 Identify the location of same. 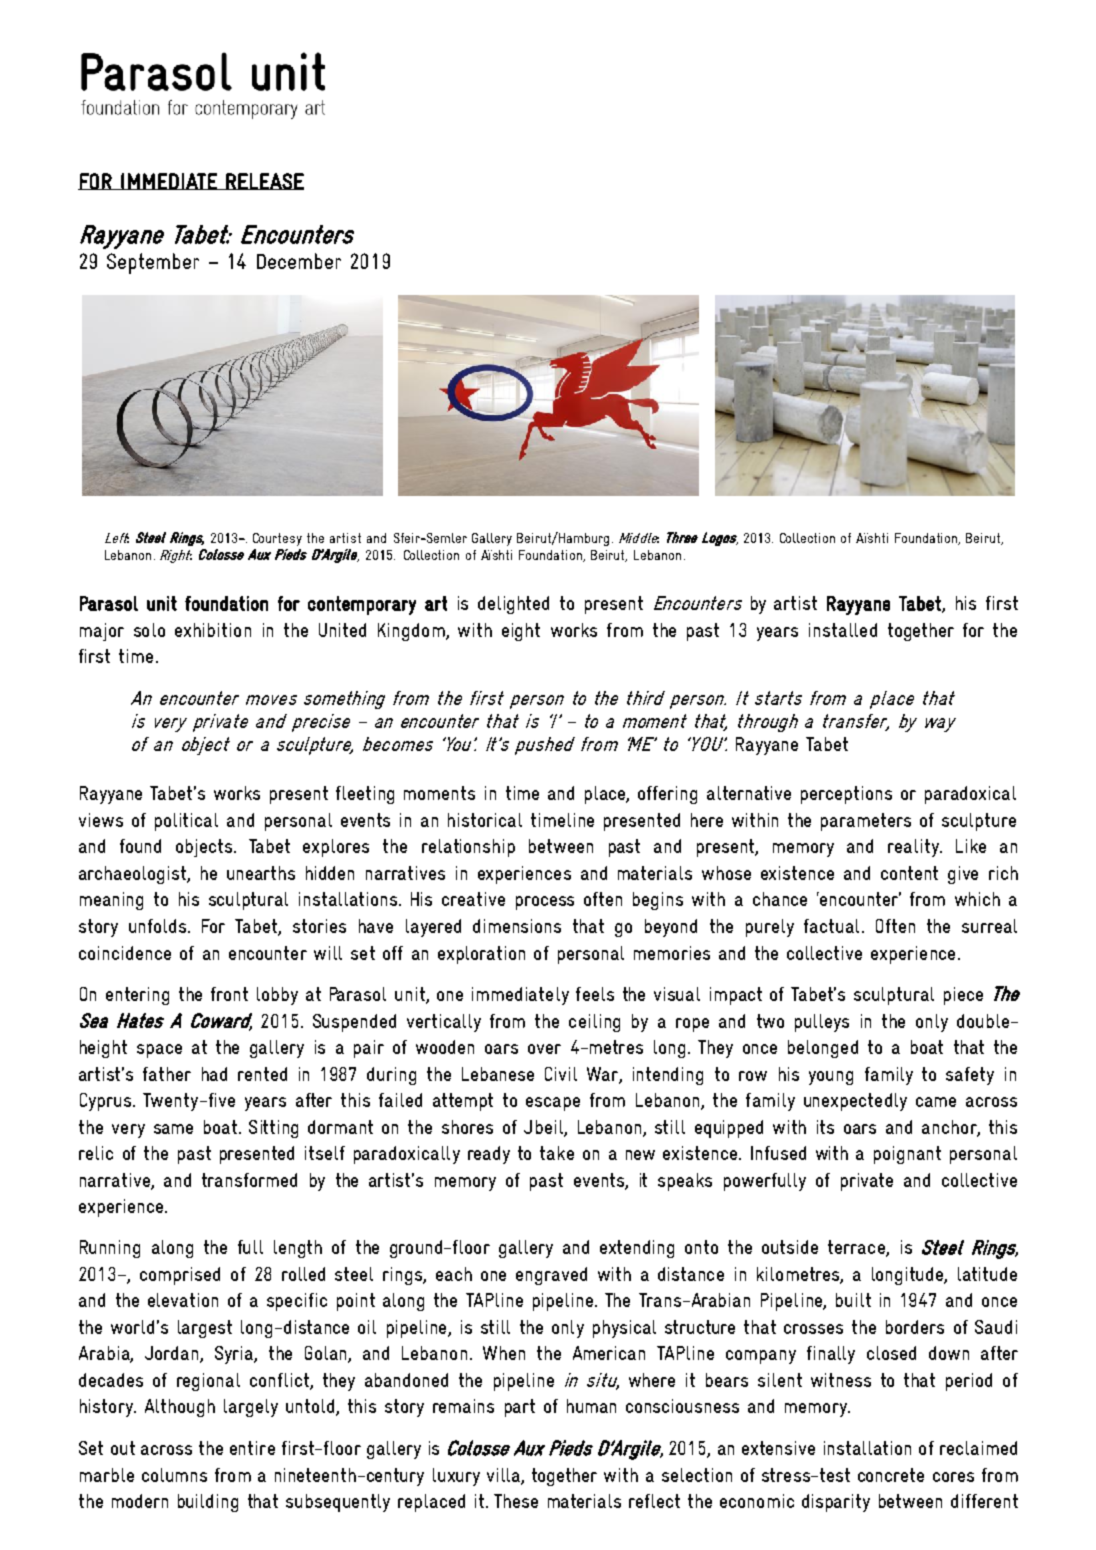
(173, 1129).
